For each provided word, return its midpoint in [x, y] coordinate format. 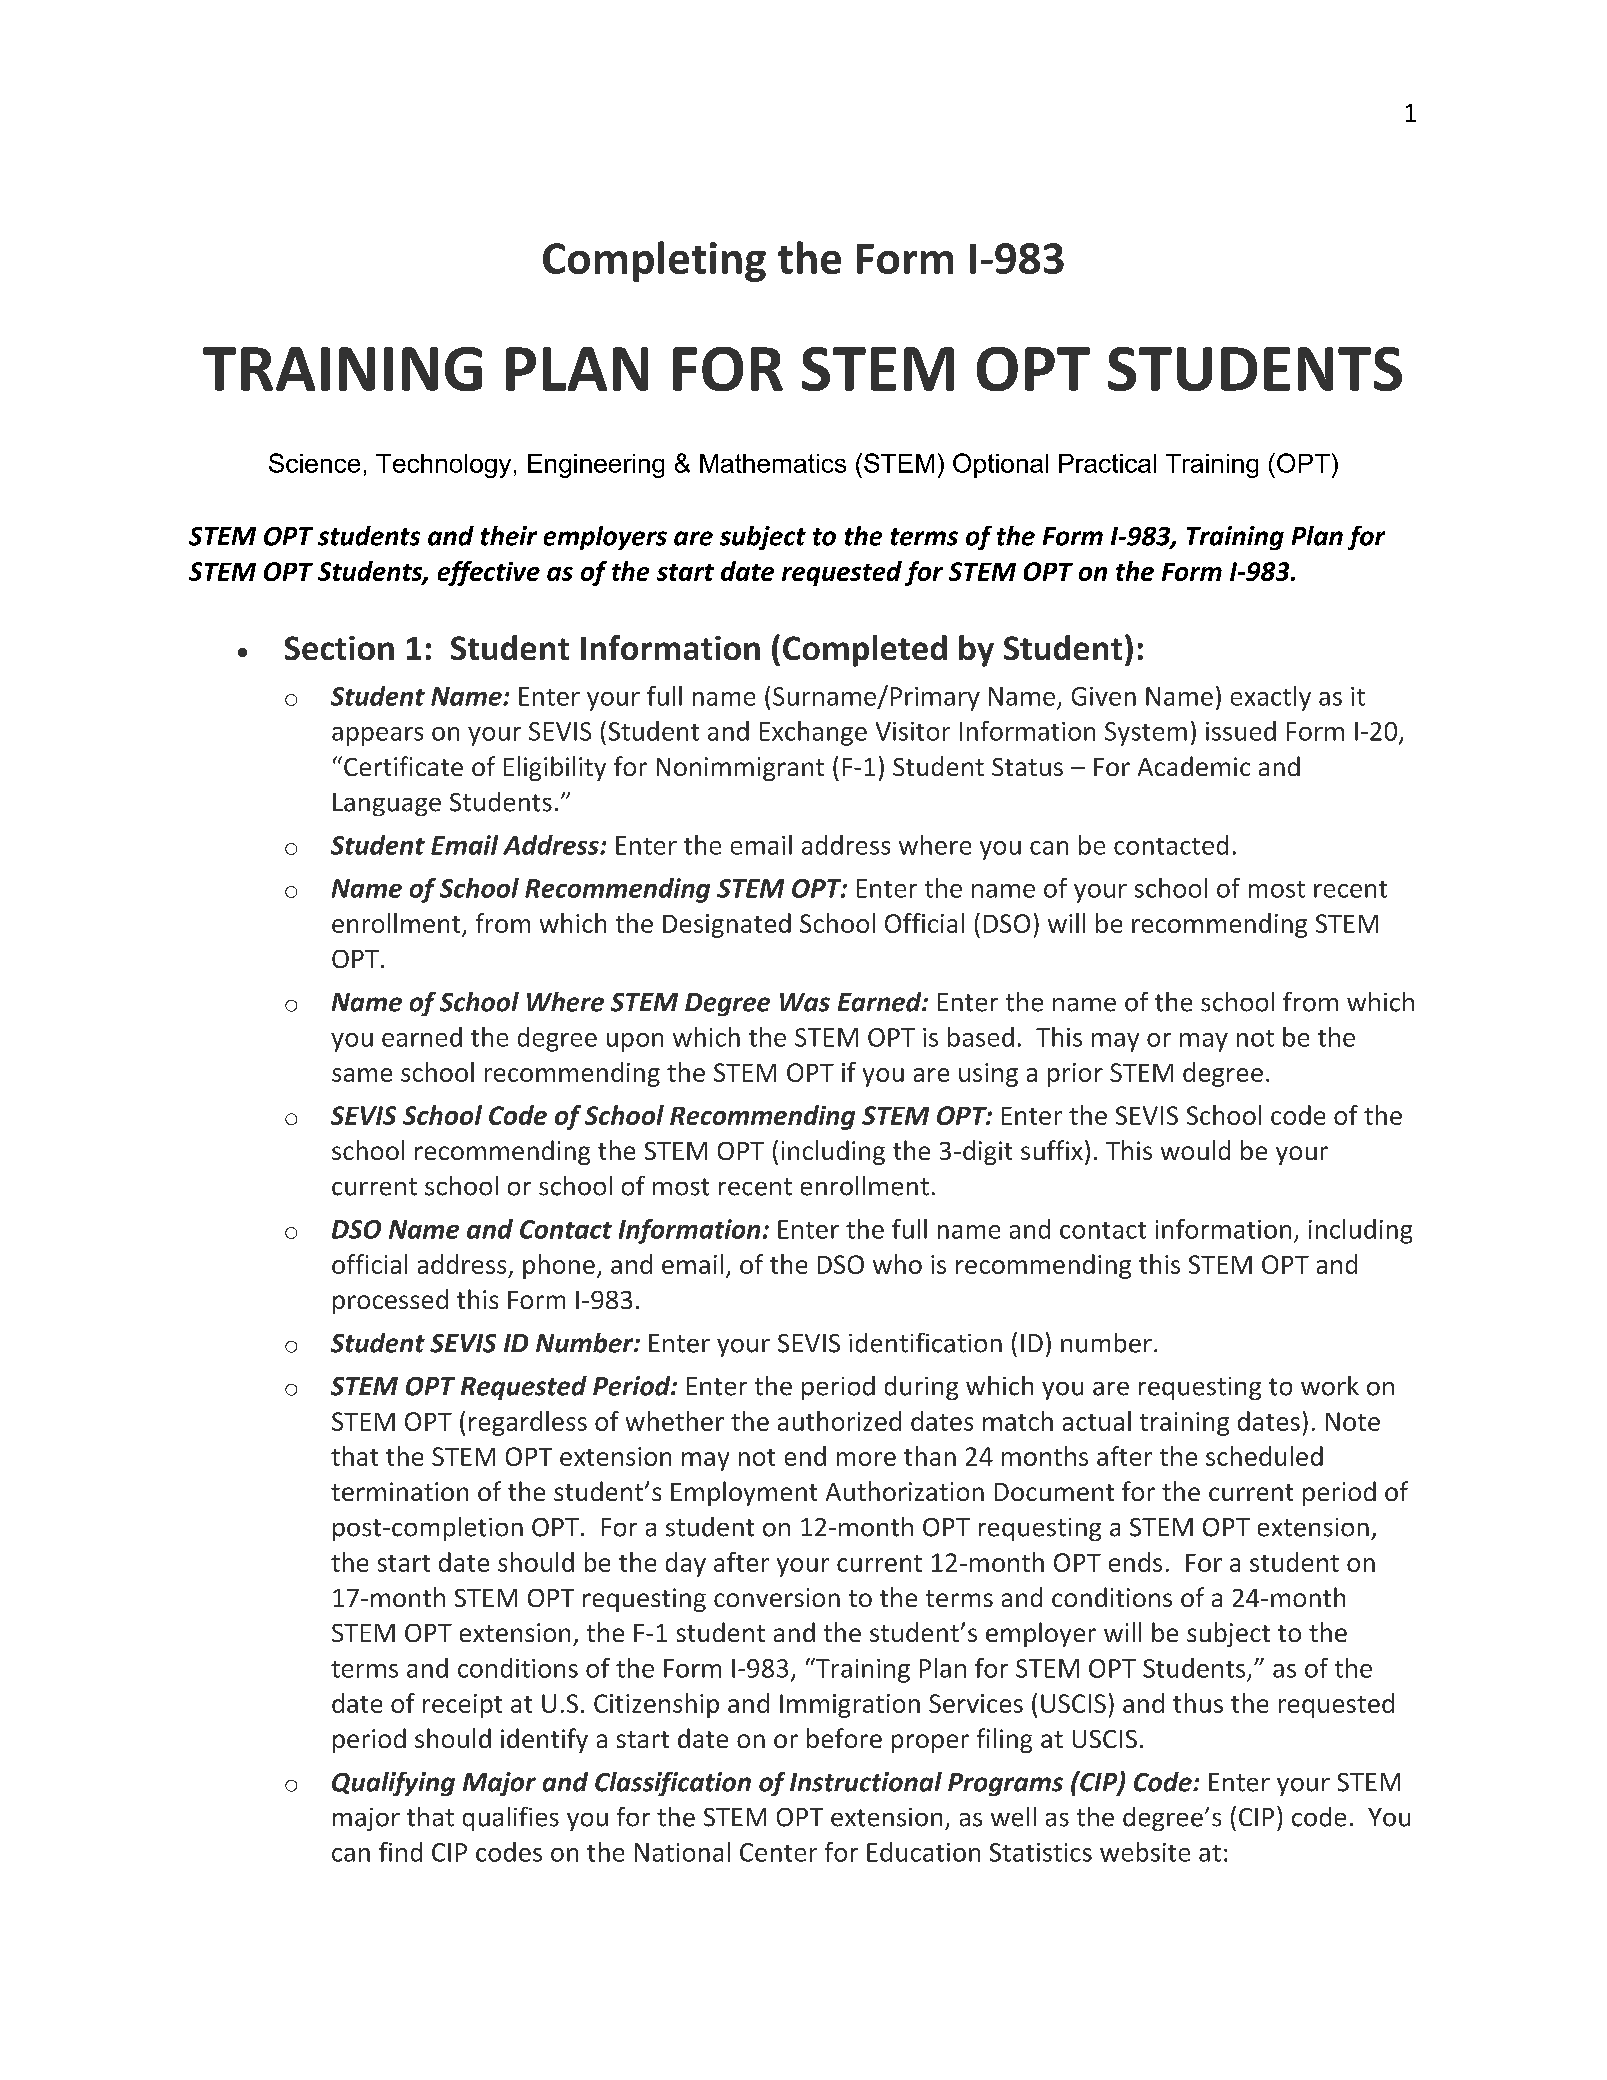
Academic [1194, 766]
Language [387, 804]
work [1330, 1386]
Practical [1107, 463]
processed [390, 1301]
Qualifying [393, 1784]
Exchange [813, 733]
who [897, 1264]
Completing [654, 261]
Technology [443, 466]
